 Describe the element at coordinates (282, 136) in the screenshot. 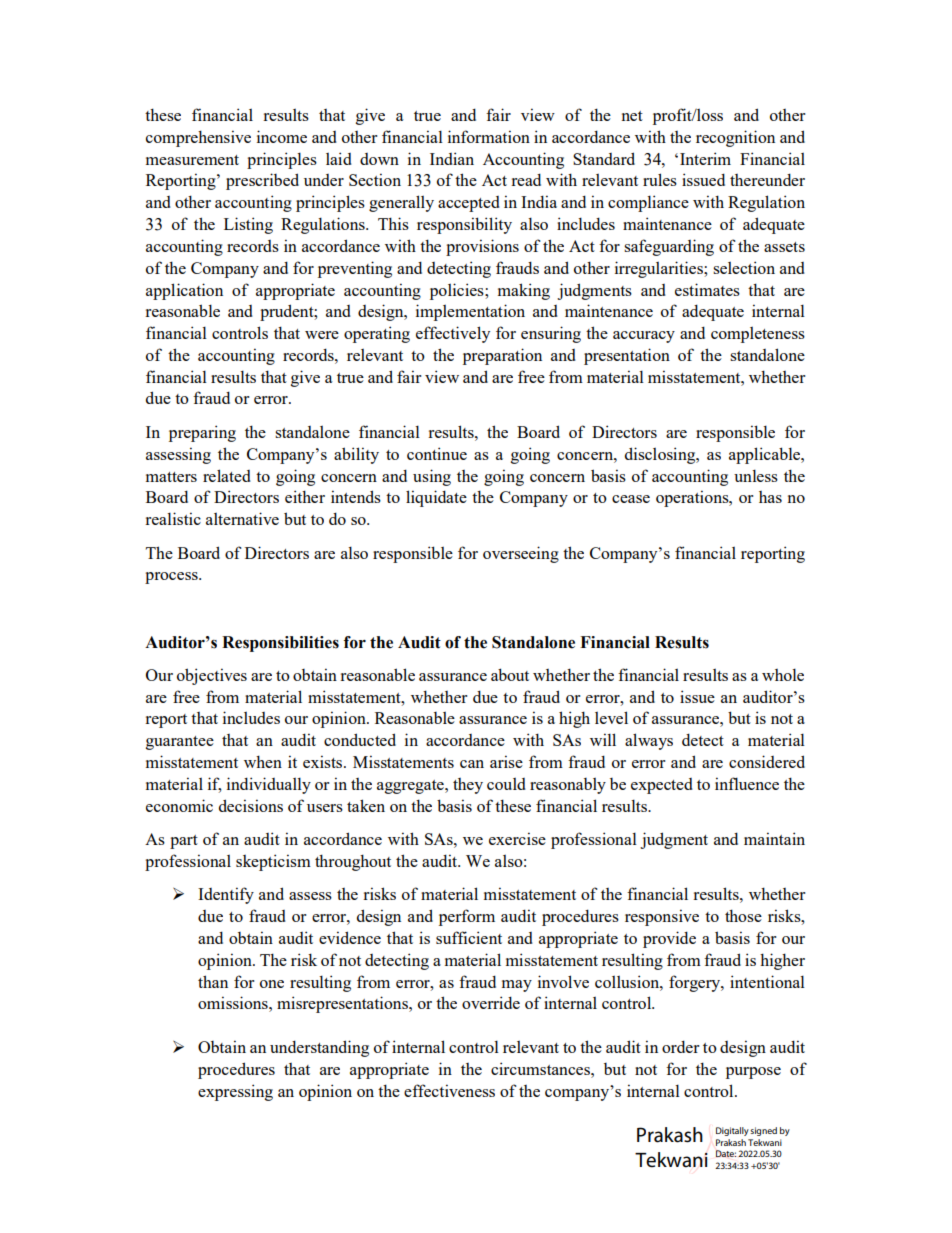

I see `income` at that location.
